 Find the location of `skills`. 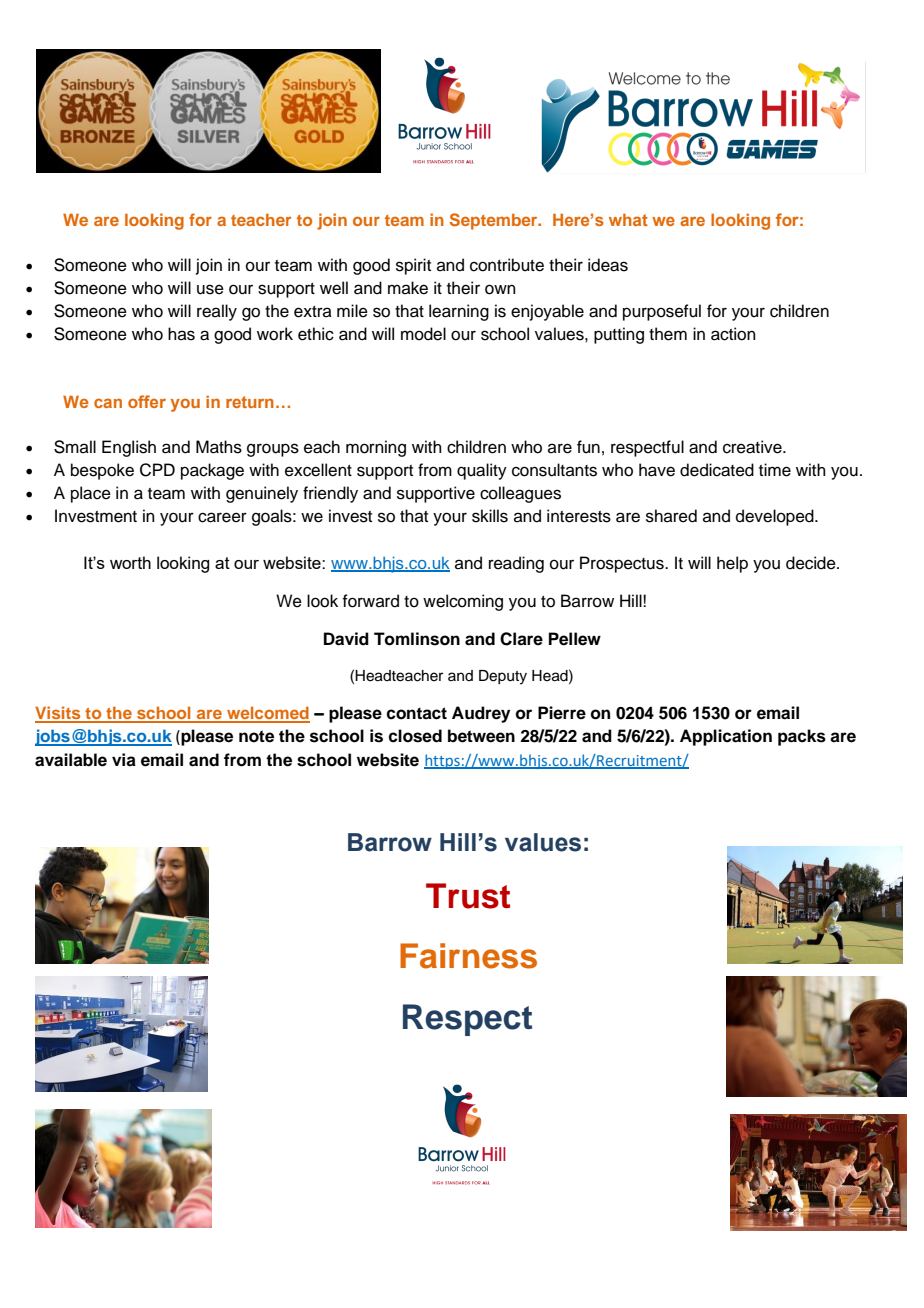

skills is located at coordinates (490, 516).
